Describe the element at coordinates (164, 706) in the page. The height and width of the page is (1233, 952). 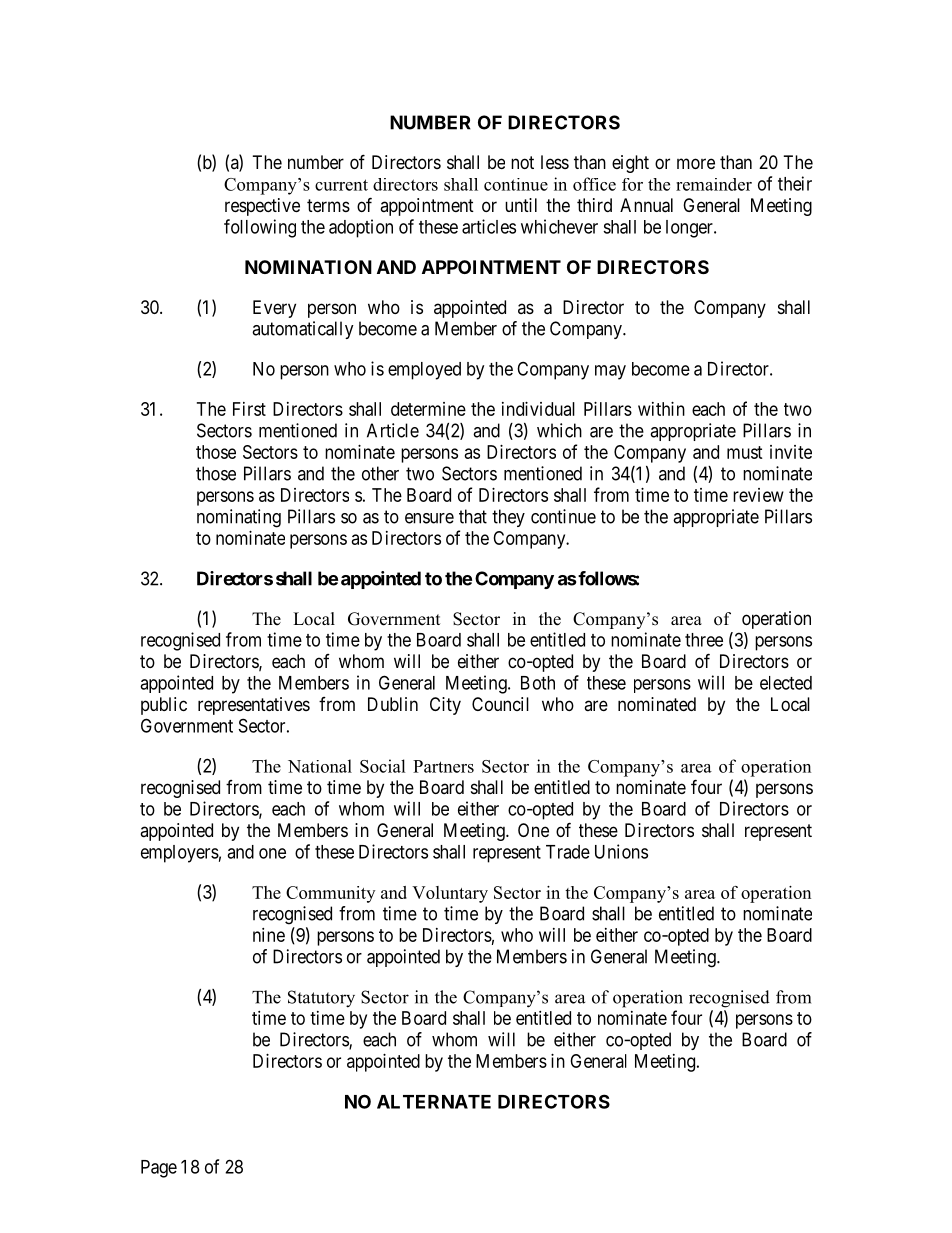
I see `public` at that location.
